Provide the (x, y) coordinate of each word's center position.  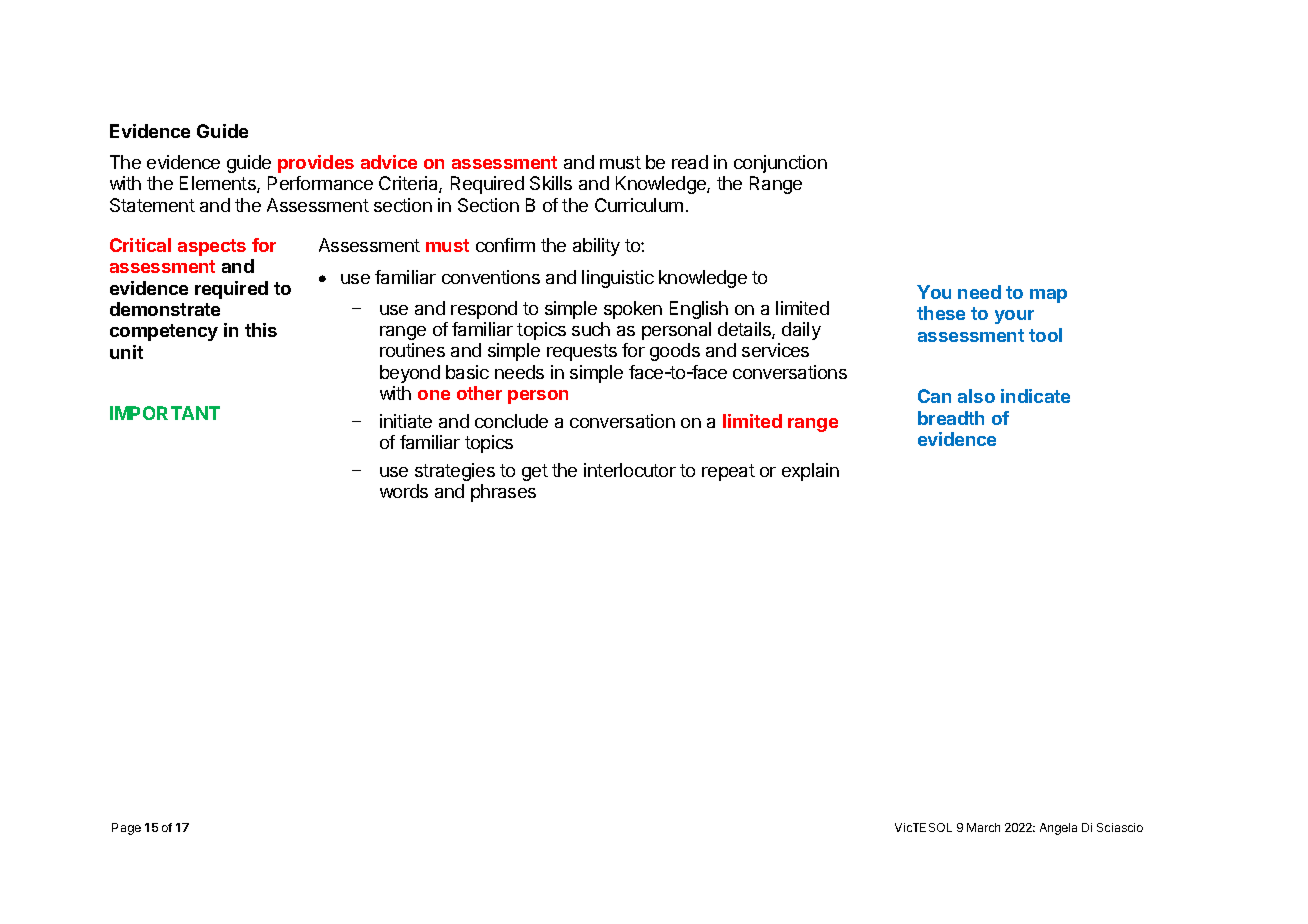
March (983, 827)
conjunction (780, 164)
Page (126, 829)
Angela (1058, 829)
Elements (219, 184)
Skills (551, 183)
